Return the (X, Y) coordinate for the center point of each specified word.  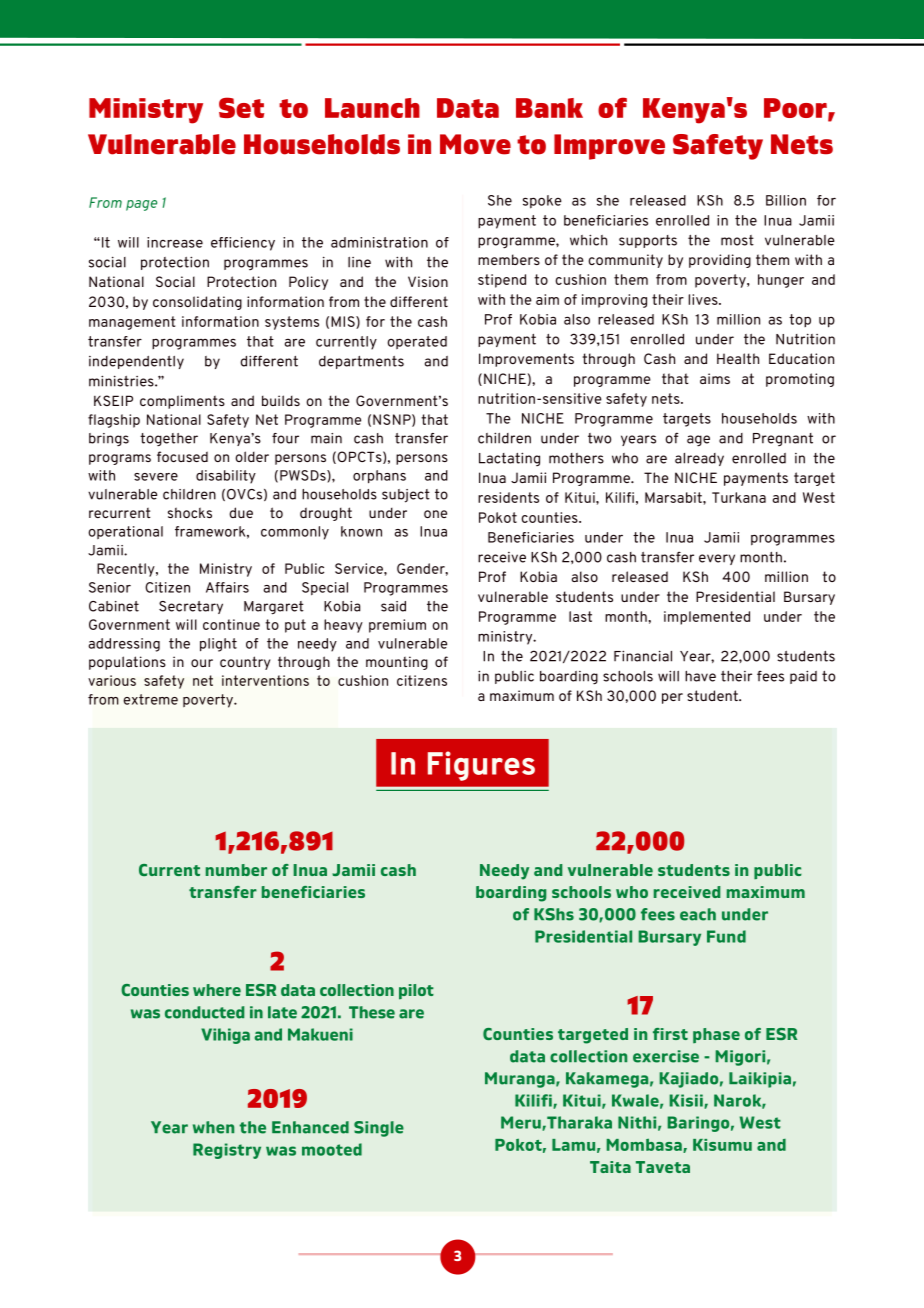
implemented (707, 618)
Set (241, 107)
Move (475, 144)
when (213, 1127)
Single (379, 1129)
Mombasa (645, 1145)
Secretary (191, 607)
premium (397, 626)
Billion (786, 200)
